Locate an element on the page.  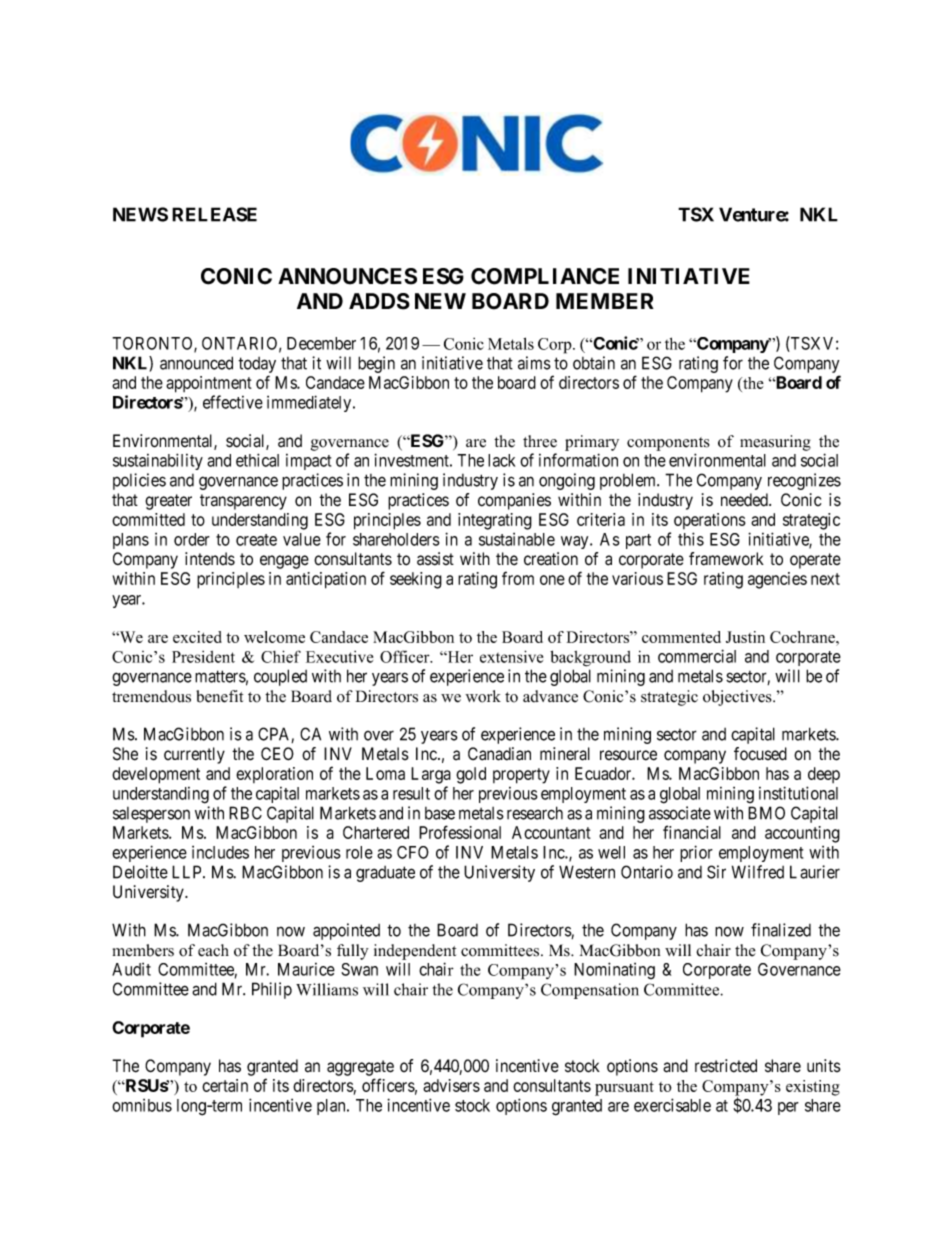
obtain is located at coordinates (594, 363).
